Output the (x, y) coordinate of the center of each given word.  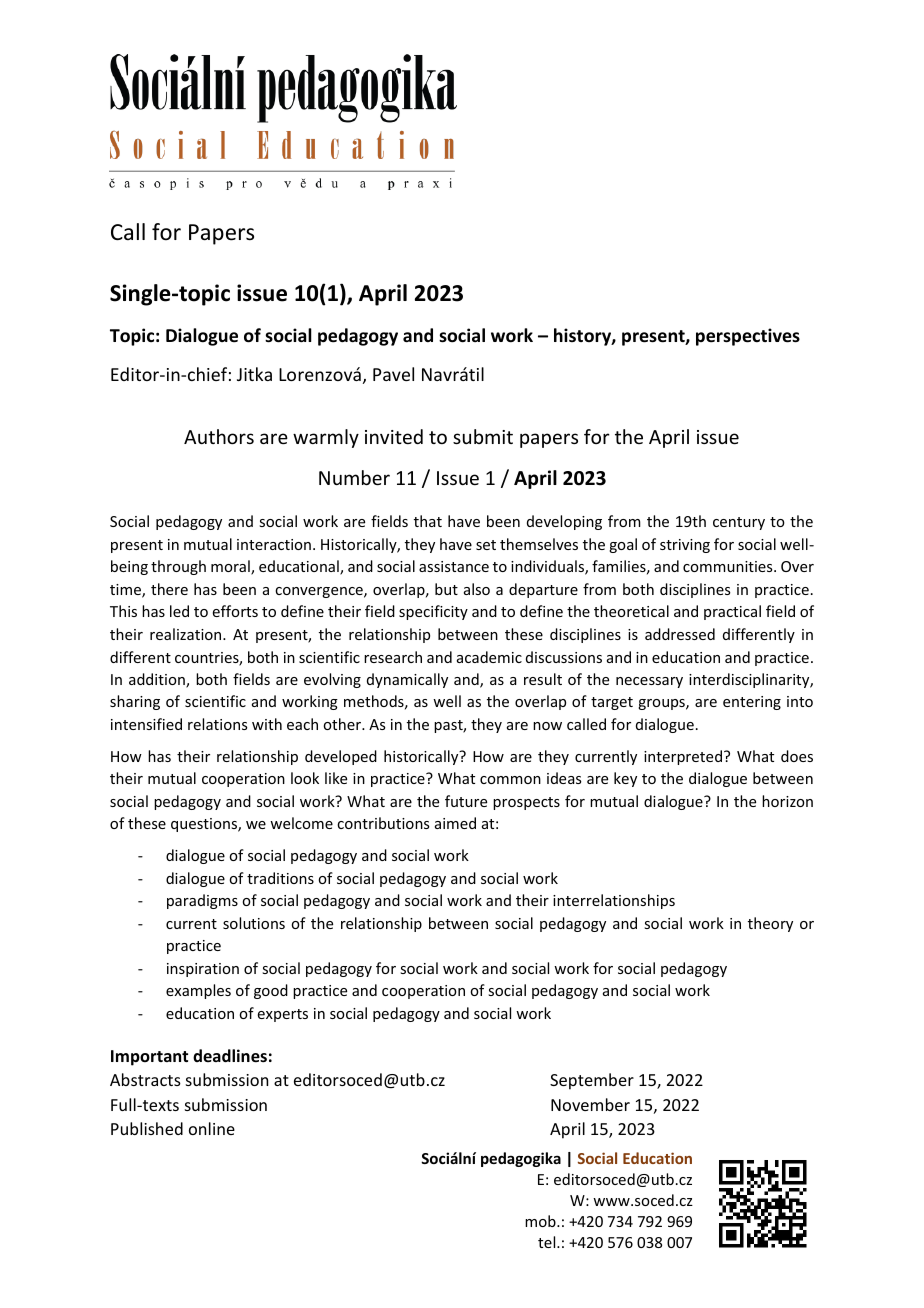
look (305, 778)
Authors (219, 436)
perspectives (748, 337)
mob (541, 1221)
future (466, 801)
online (212, 1128)
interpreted (683, 757)
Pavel (393, 374)
